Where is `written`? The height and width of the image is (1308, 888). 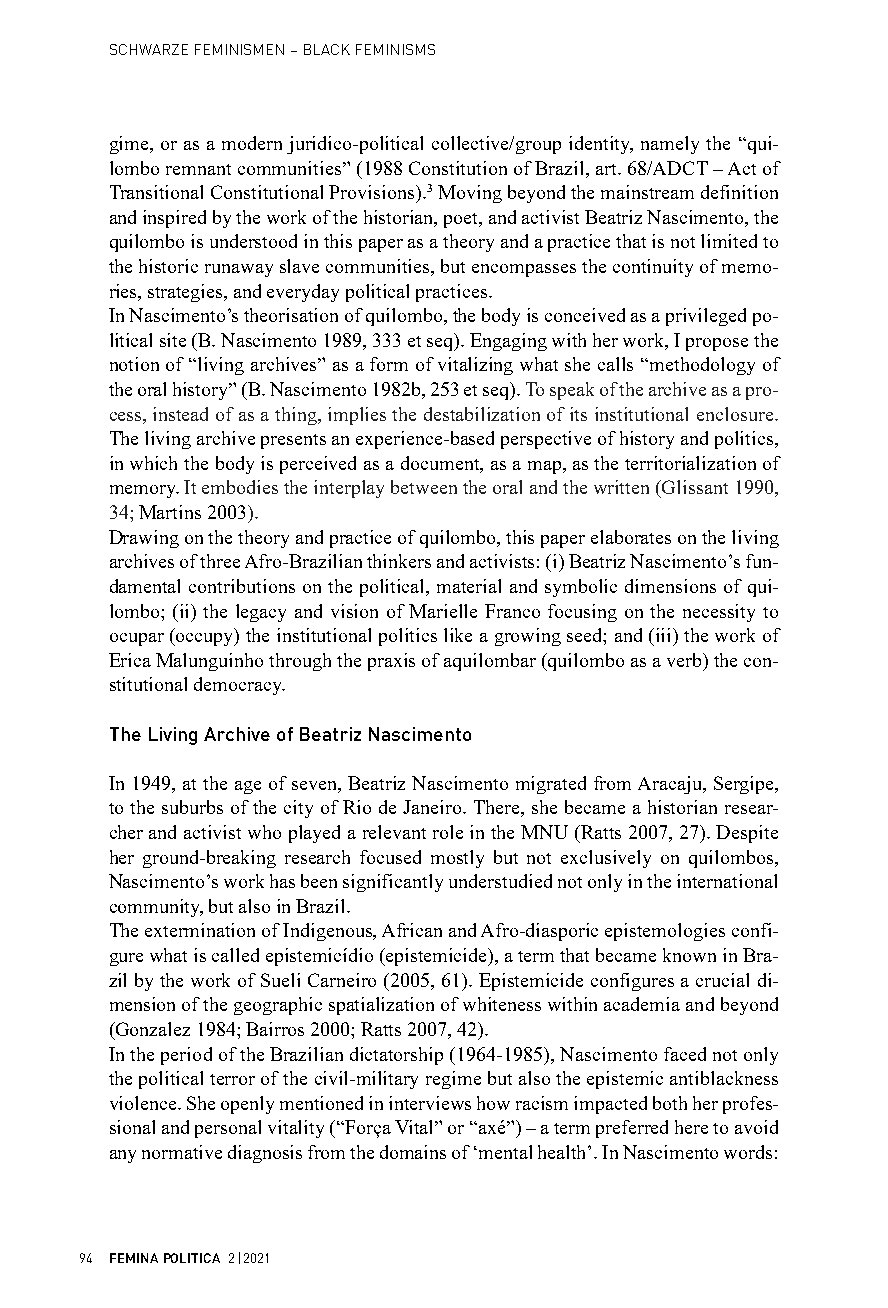
written is located at coordinates (621, 487).
